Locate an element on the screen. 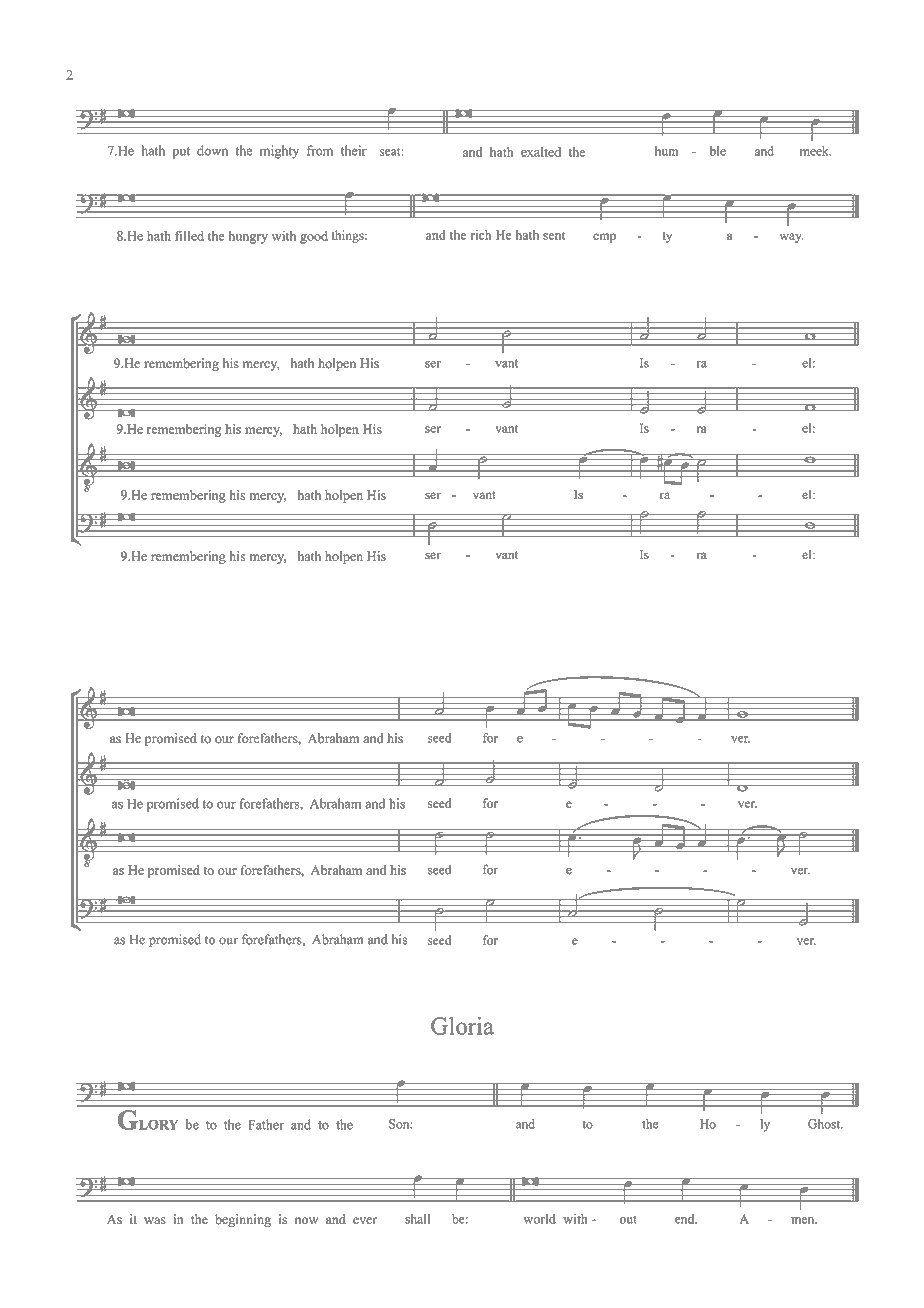 This screenshot has width=924, height=1308. Ghost is located at coordinates (825, 1124).
